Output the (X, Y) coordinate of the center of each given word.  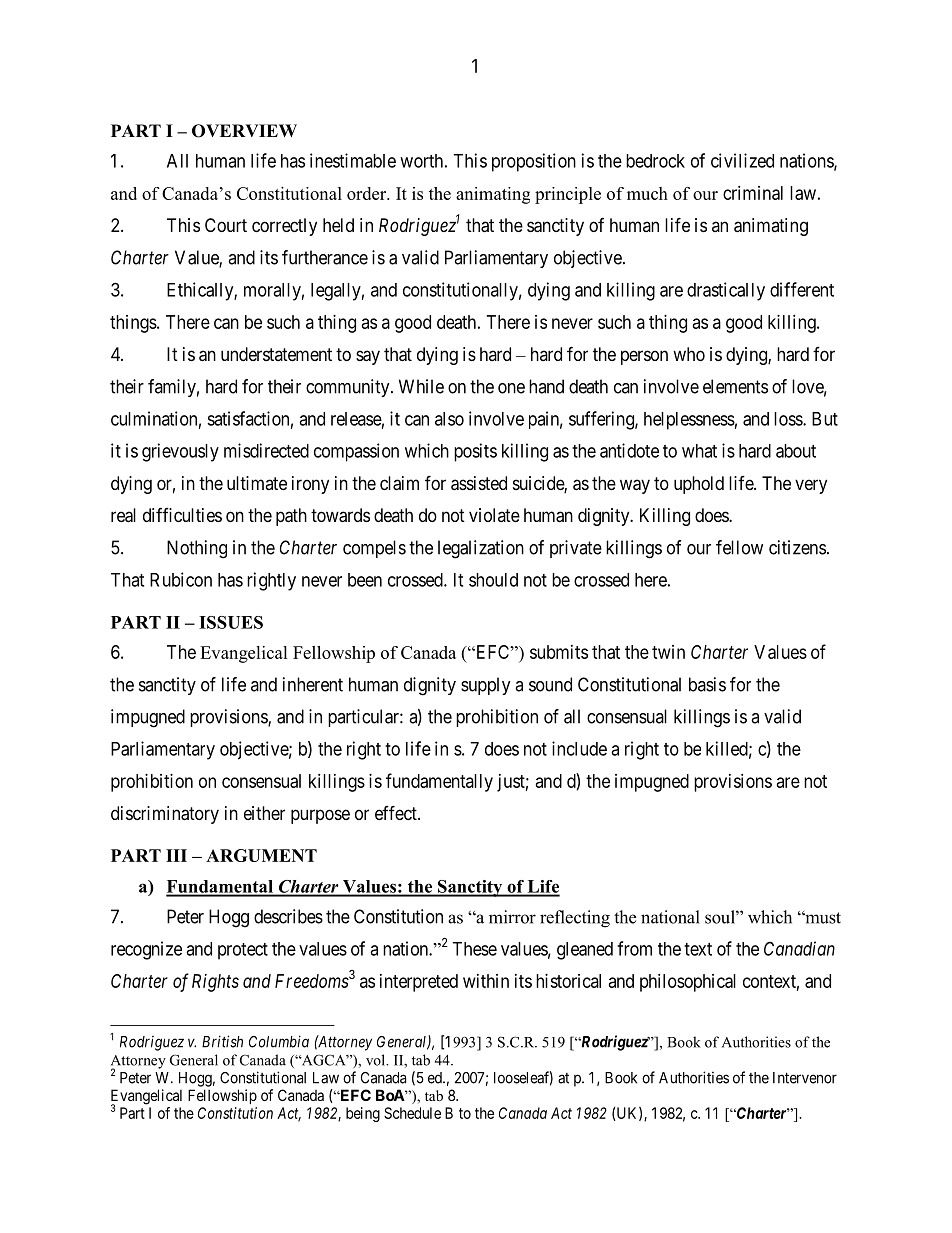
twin (668, 652)
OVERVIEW (244, 131)
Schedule (412, 1113)
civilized (742, 160)
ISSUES (231, 622)
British (222, 1041)
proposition (534, 162)
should (493, 580)
